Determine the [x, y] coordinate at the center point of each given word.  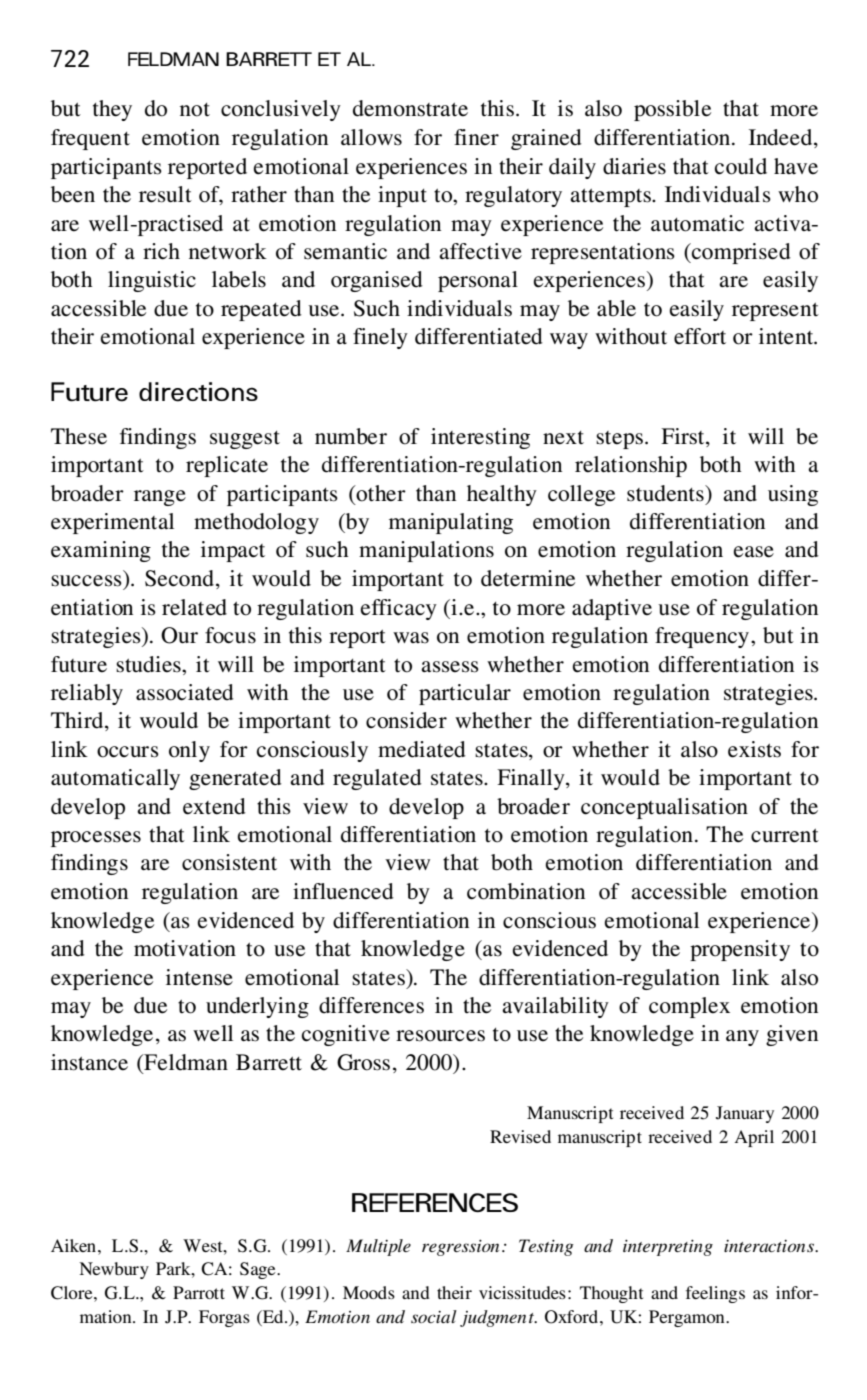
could [741, 166]
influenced [343, 891]
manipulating [451, 523]
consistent [229, 862]
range [160, 498]
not [195, 110]
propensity [740, 950]
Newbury [114, 1270]
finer [476, 137]
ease [754, 552]
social [434, 1316]
